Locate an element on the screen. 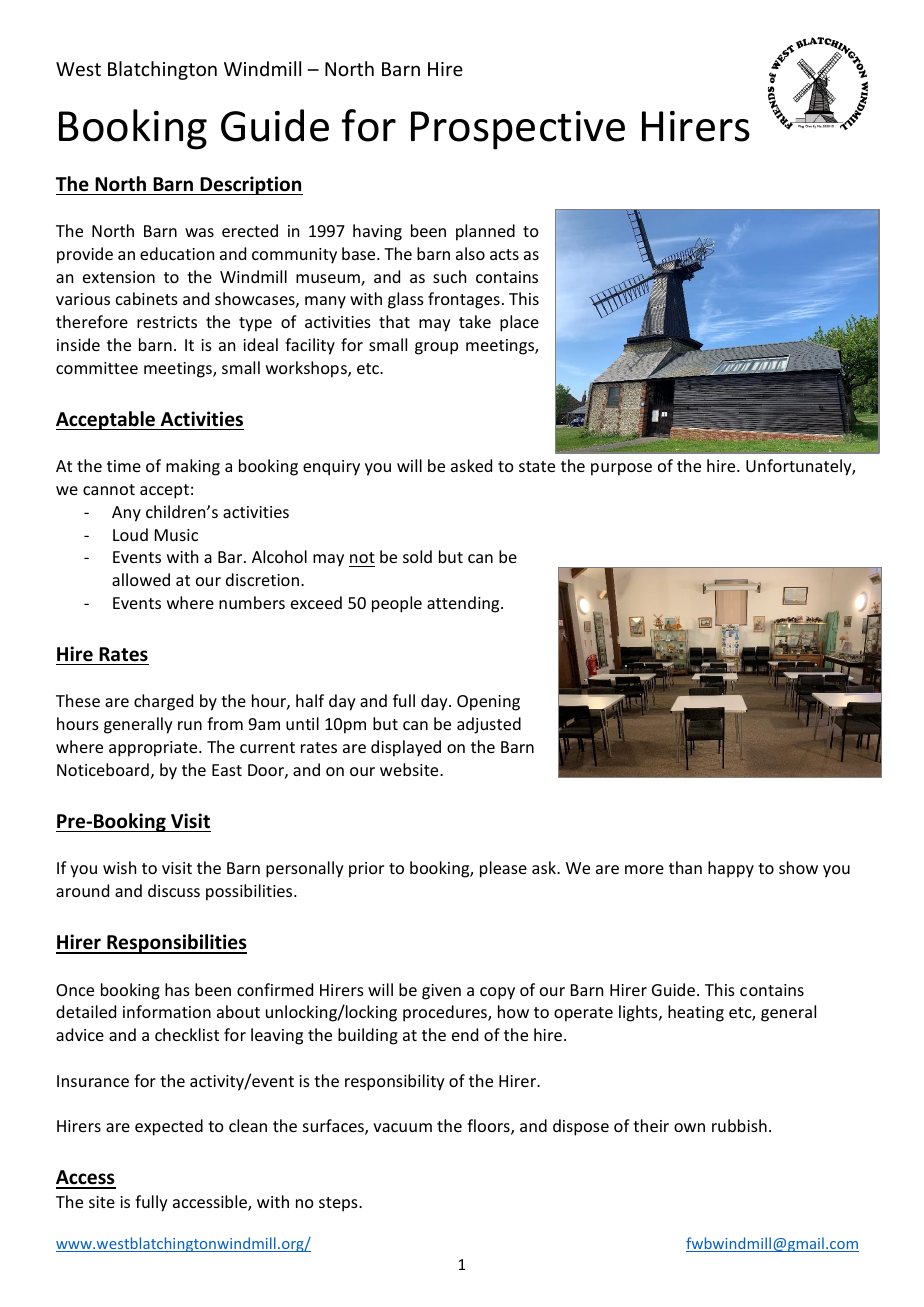 Image resolution: width=924 pixels, height=1307 pixels. time is located at coordinates (124, 466).
